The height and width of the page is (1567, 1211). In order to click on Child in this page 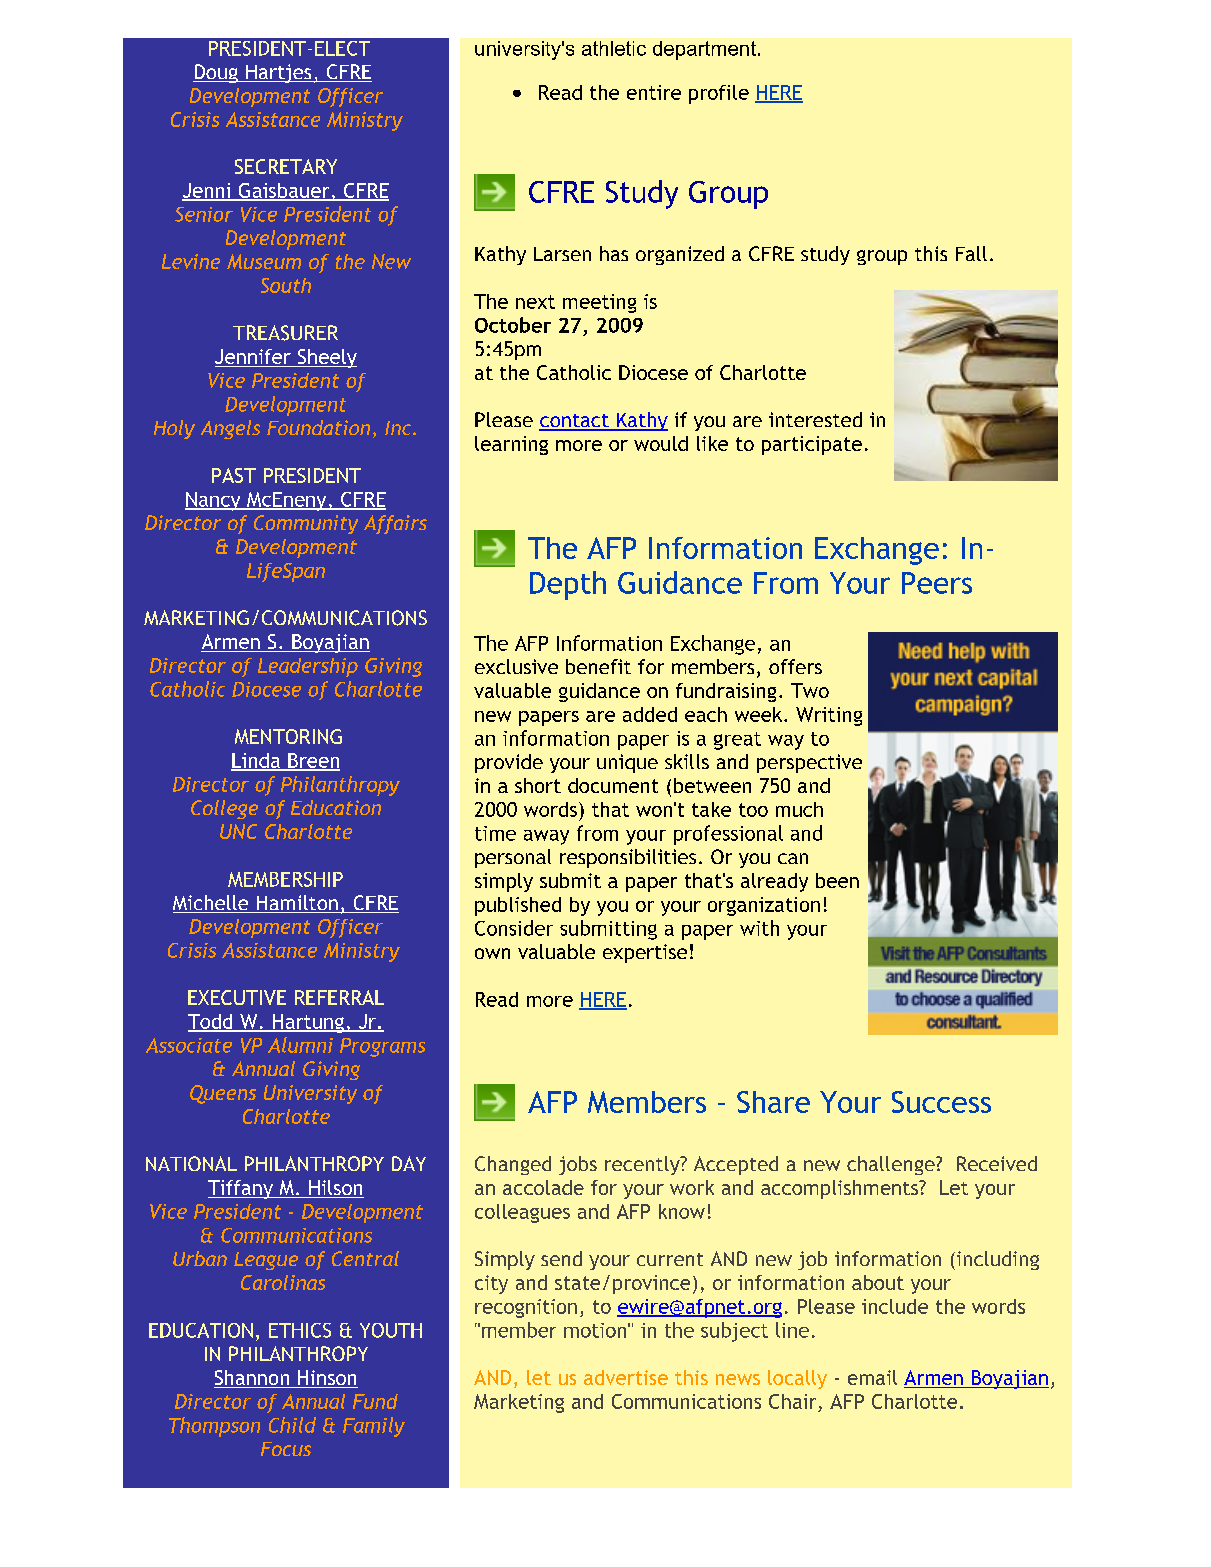, I will do `click(292, 1425)`.
